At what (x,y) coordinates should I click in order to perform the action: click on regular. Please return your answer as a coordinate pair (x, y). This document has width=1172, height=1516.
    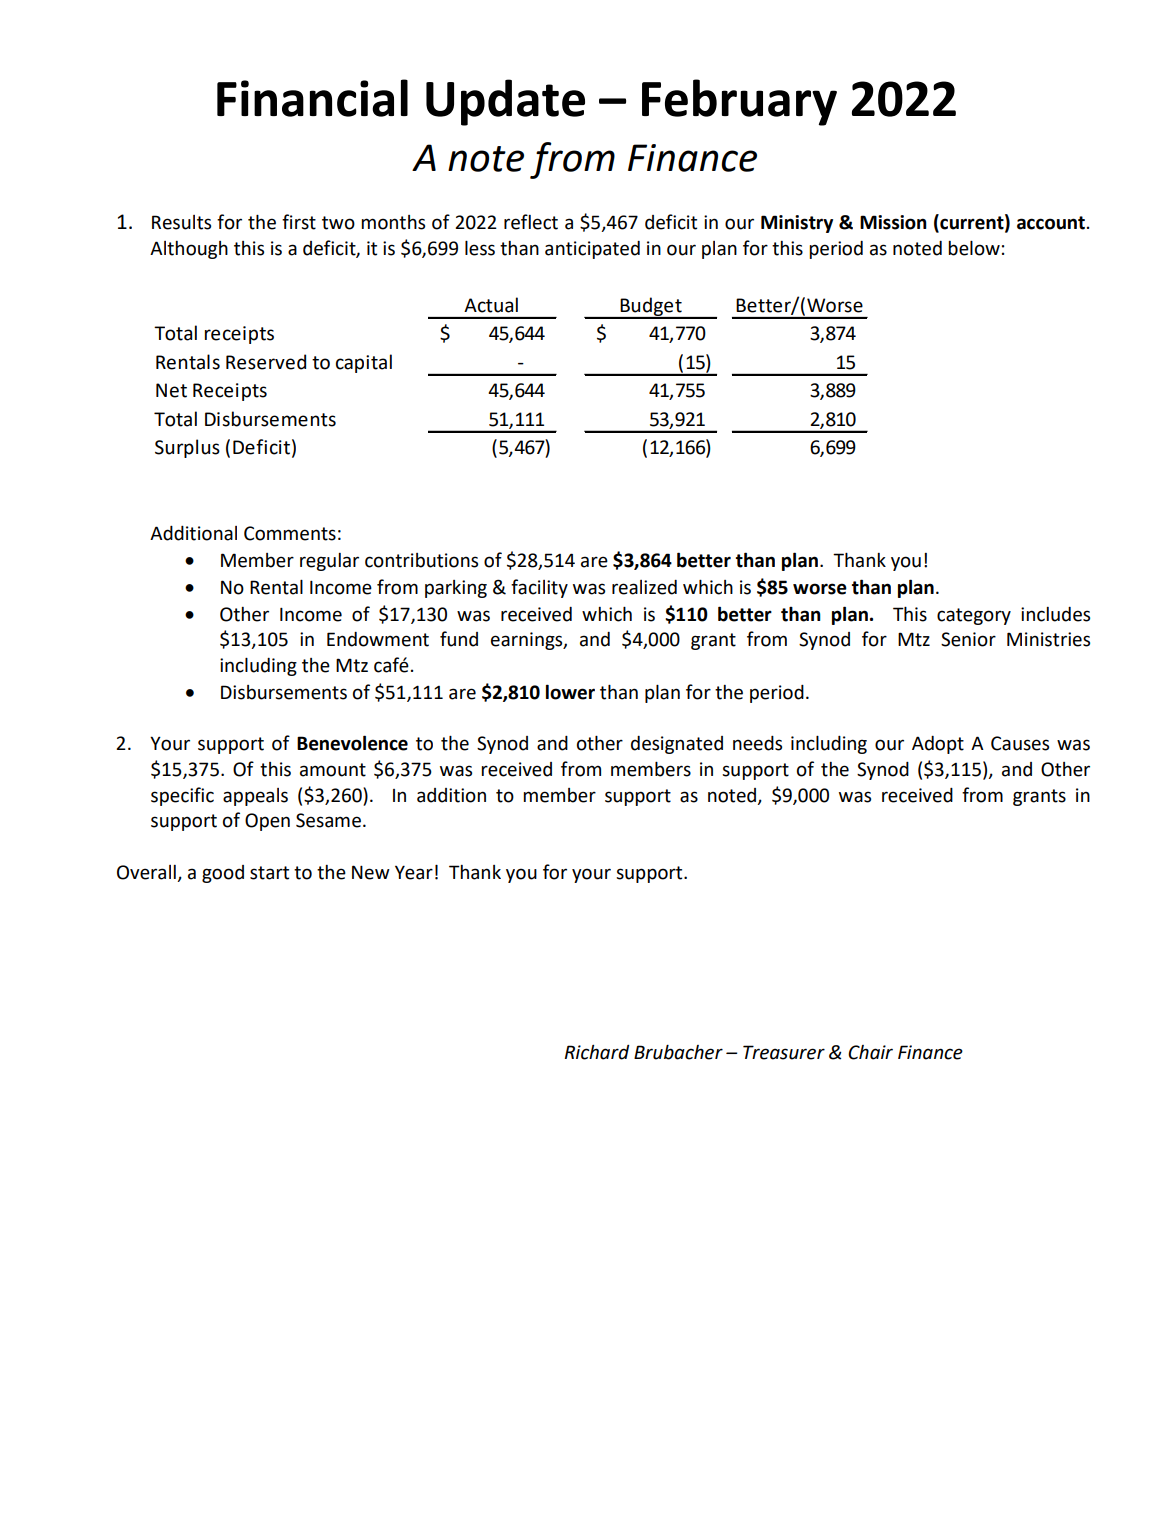
    Looking at the image, I should click on (329, 562).
